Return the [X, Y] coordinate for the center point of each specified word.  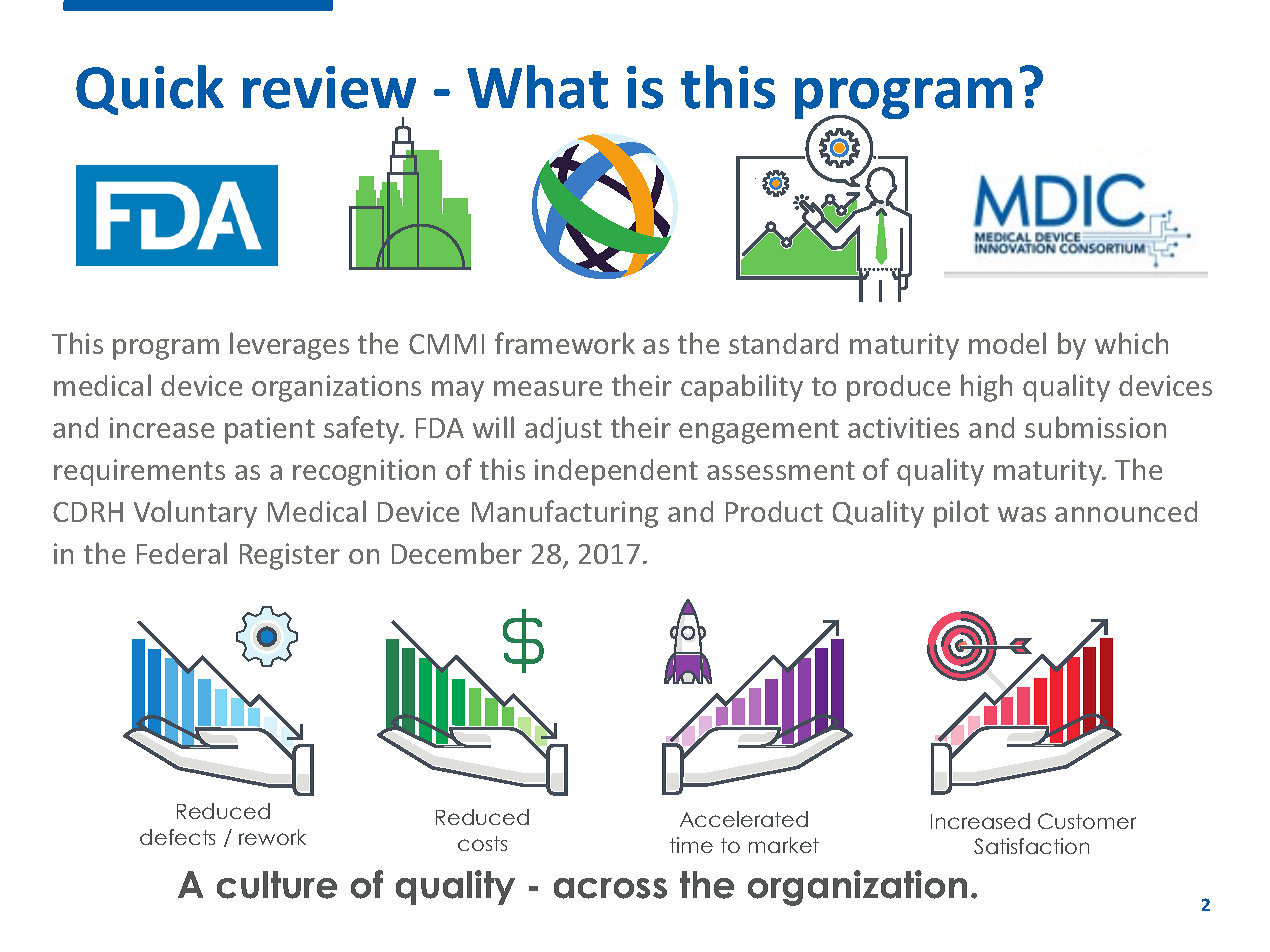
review [329, 87]
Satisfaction [1031, 846]
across [610, 888]
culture [277, 885]
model [1007, 343]
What [537, 87]
